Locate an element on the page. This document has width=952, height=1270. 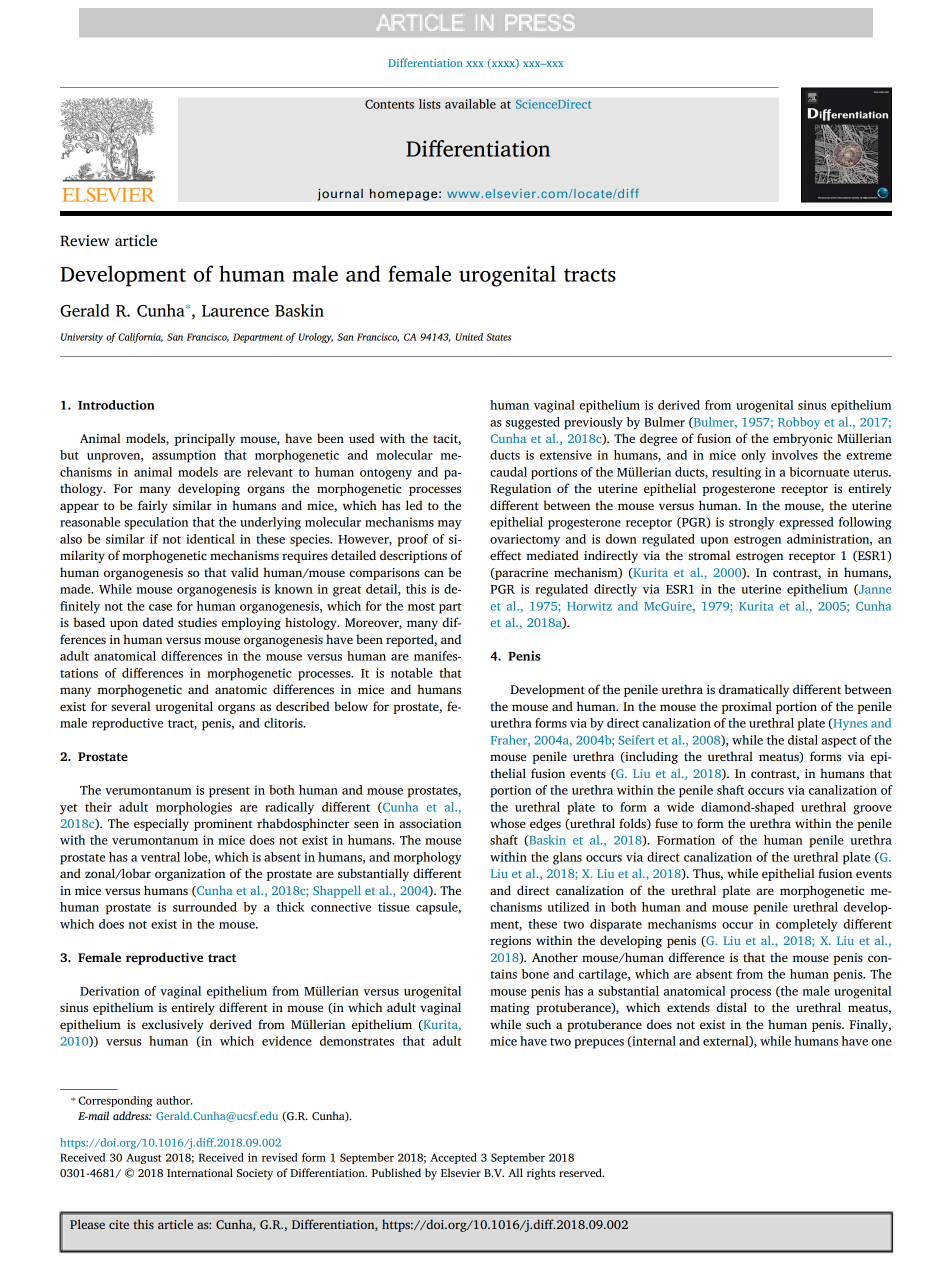
Review is located at coordinates (85, 241).
